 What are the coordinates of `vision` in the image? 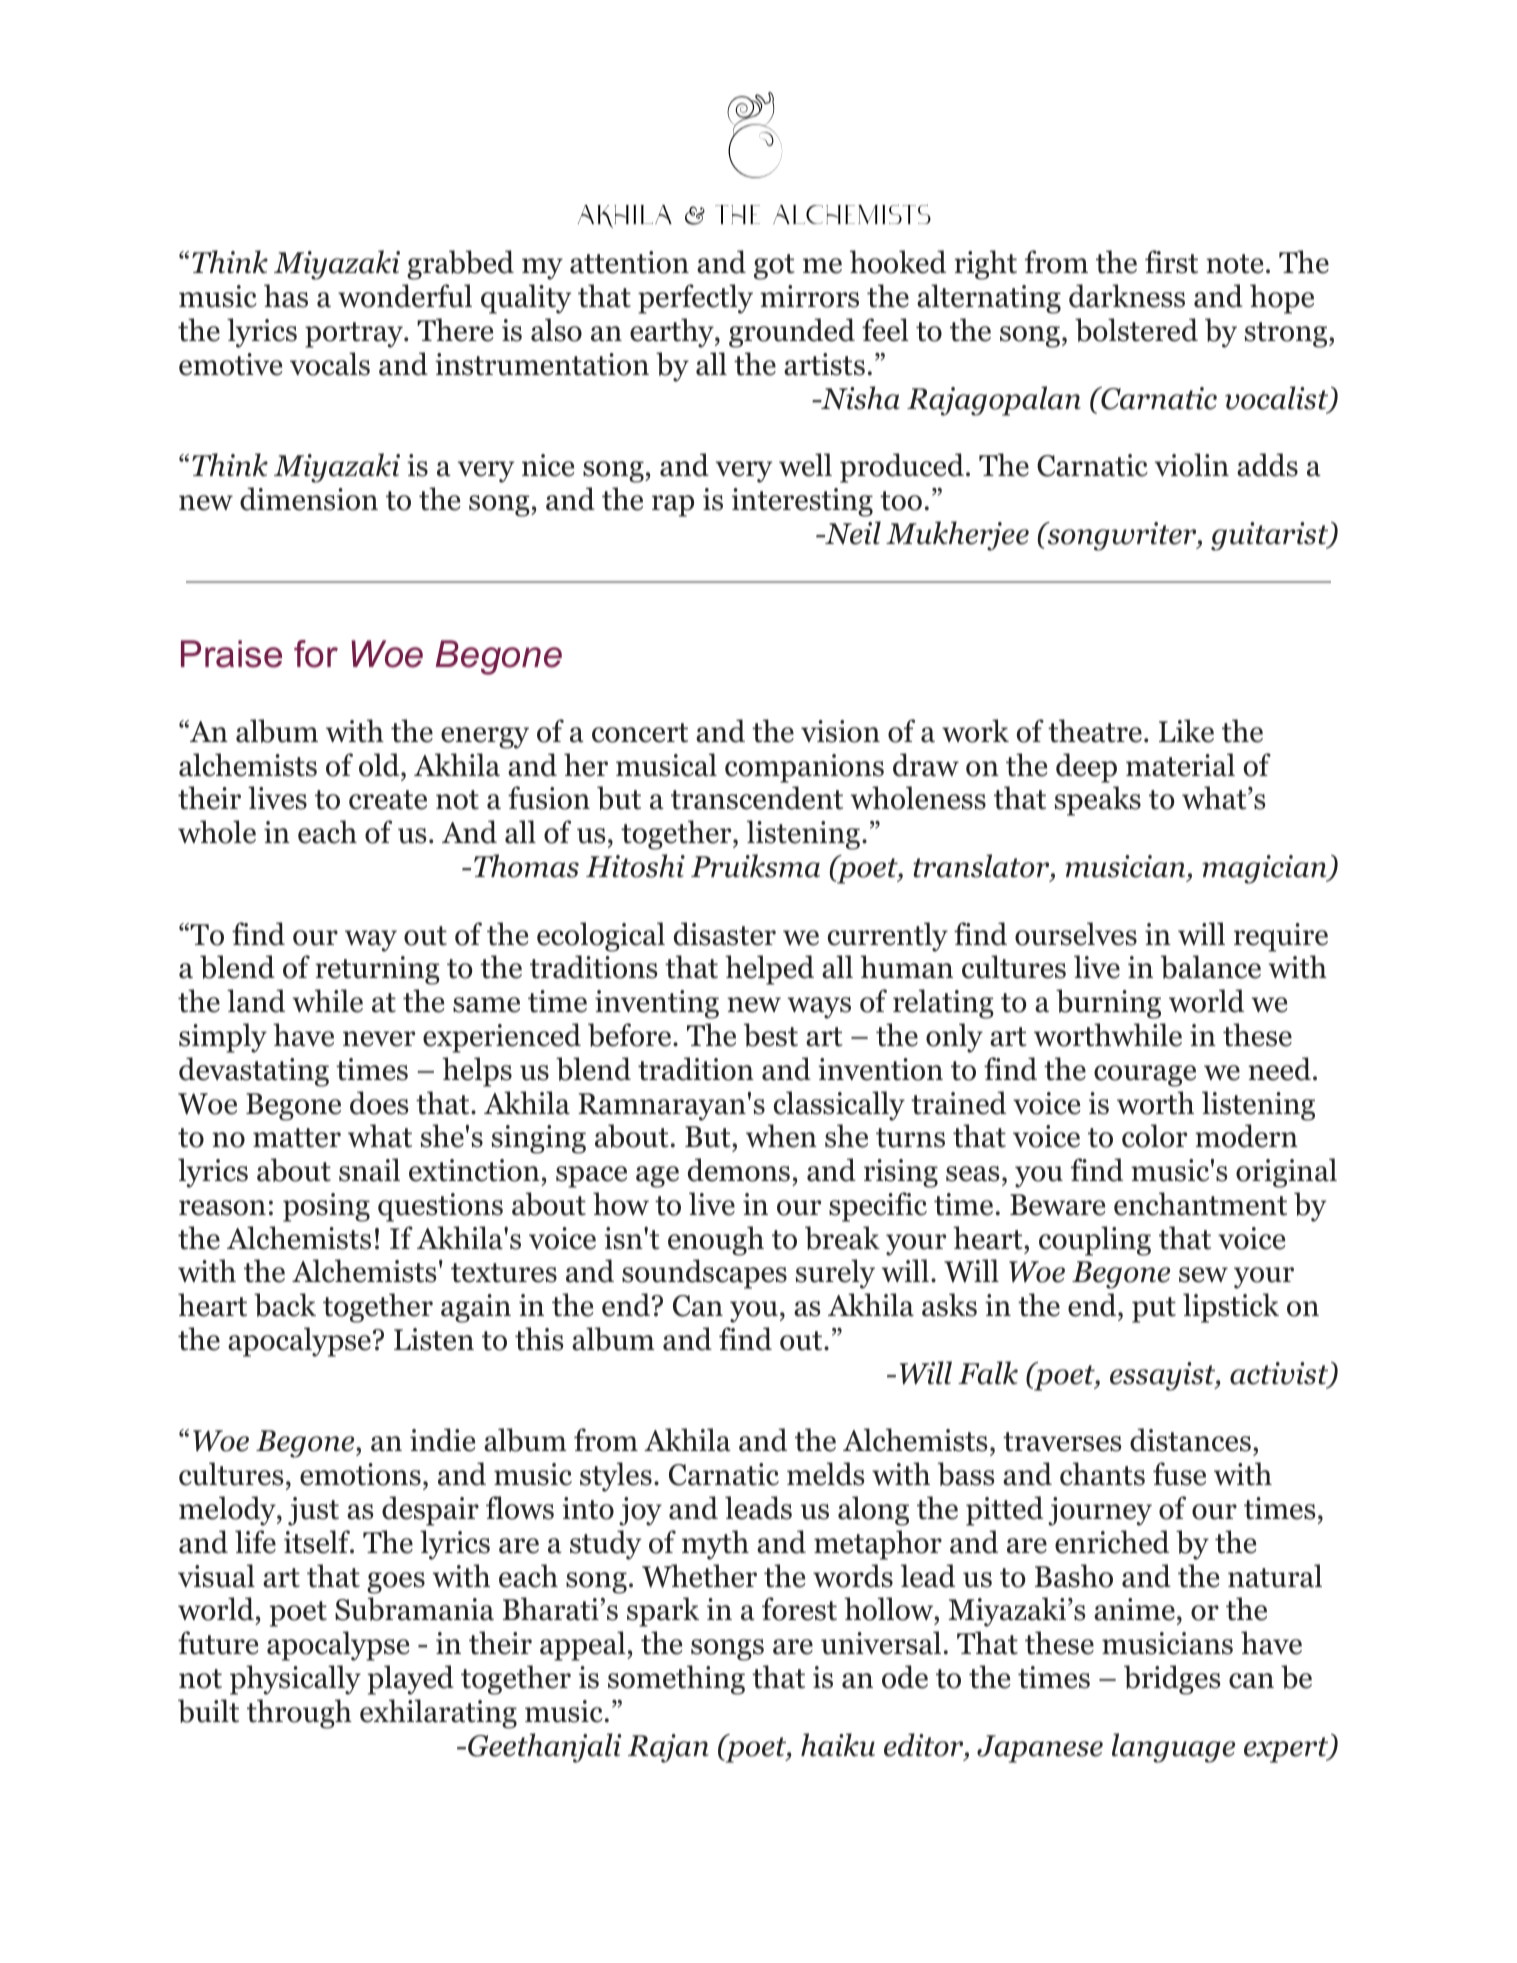 It's located at (840, 731).
